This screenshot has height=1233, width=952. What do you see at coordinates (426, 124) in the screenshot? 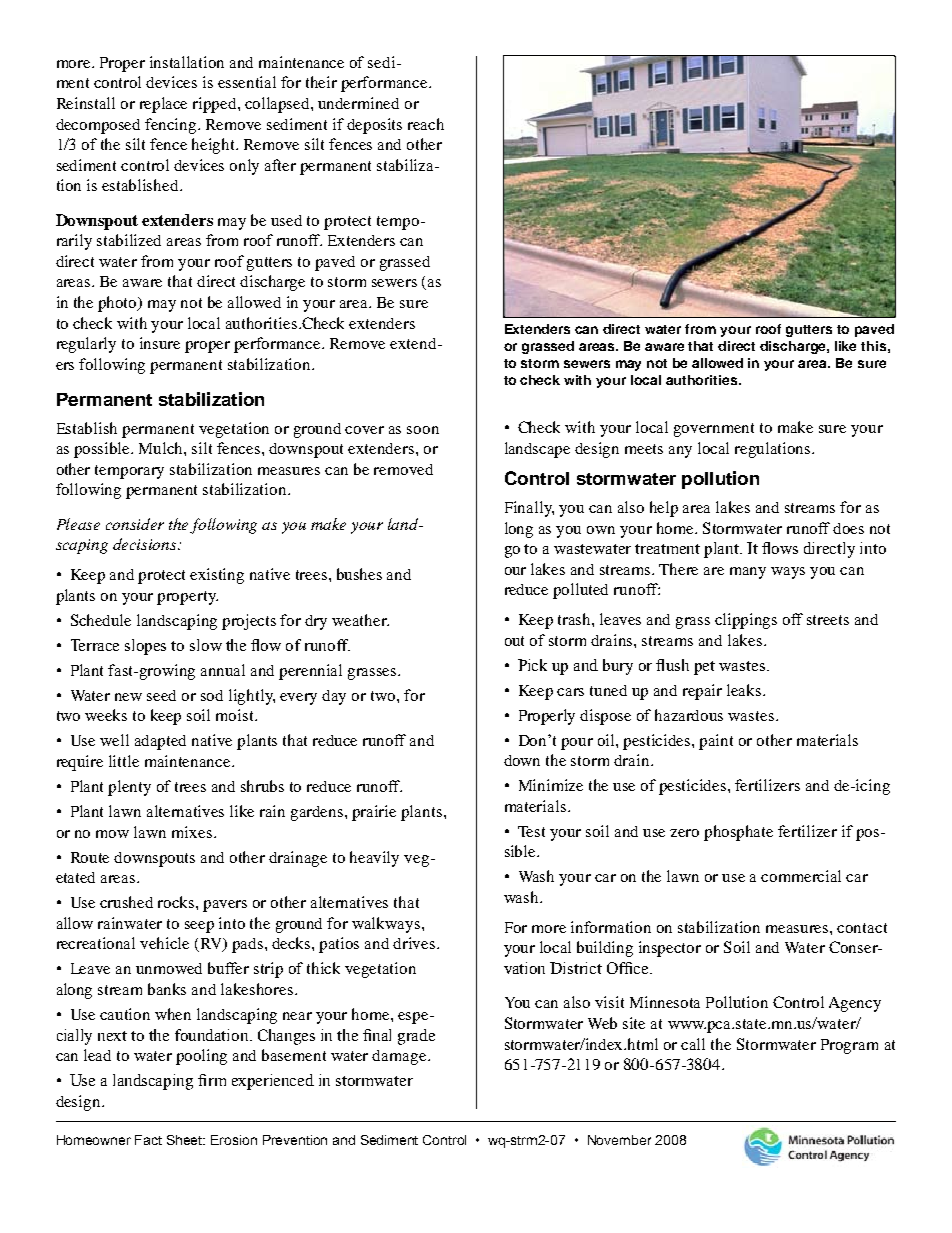
I see `reach` at bounding box center [426, 124].
